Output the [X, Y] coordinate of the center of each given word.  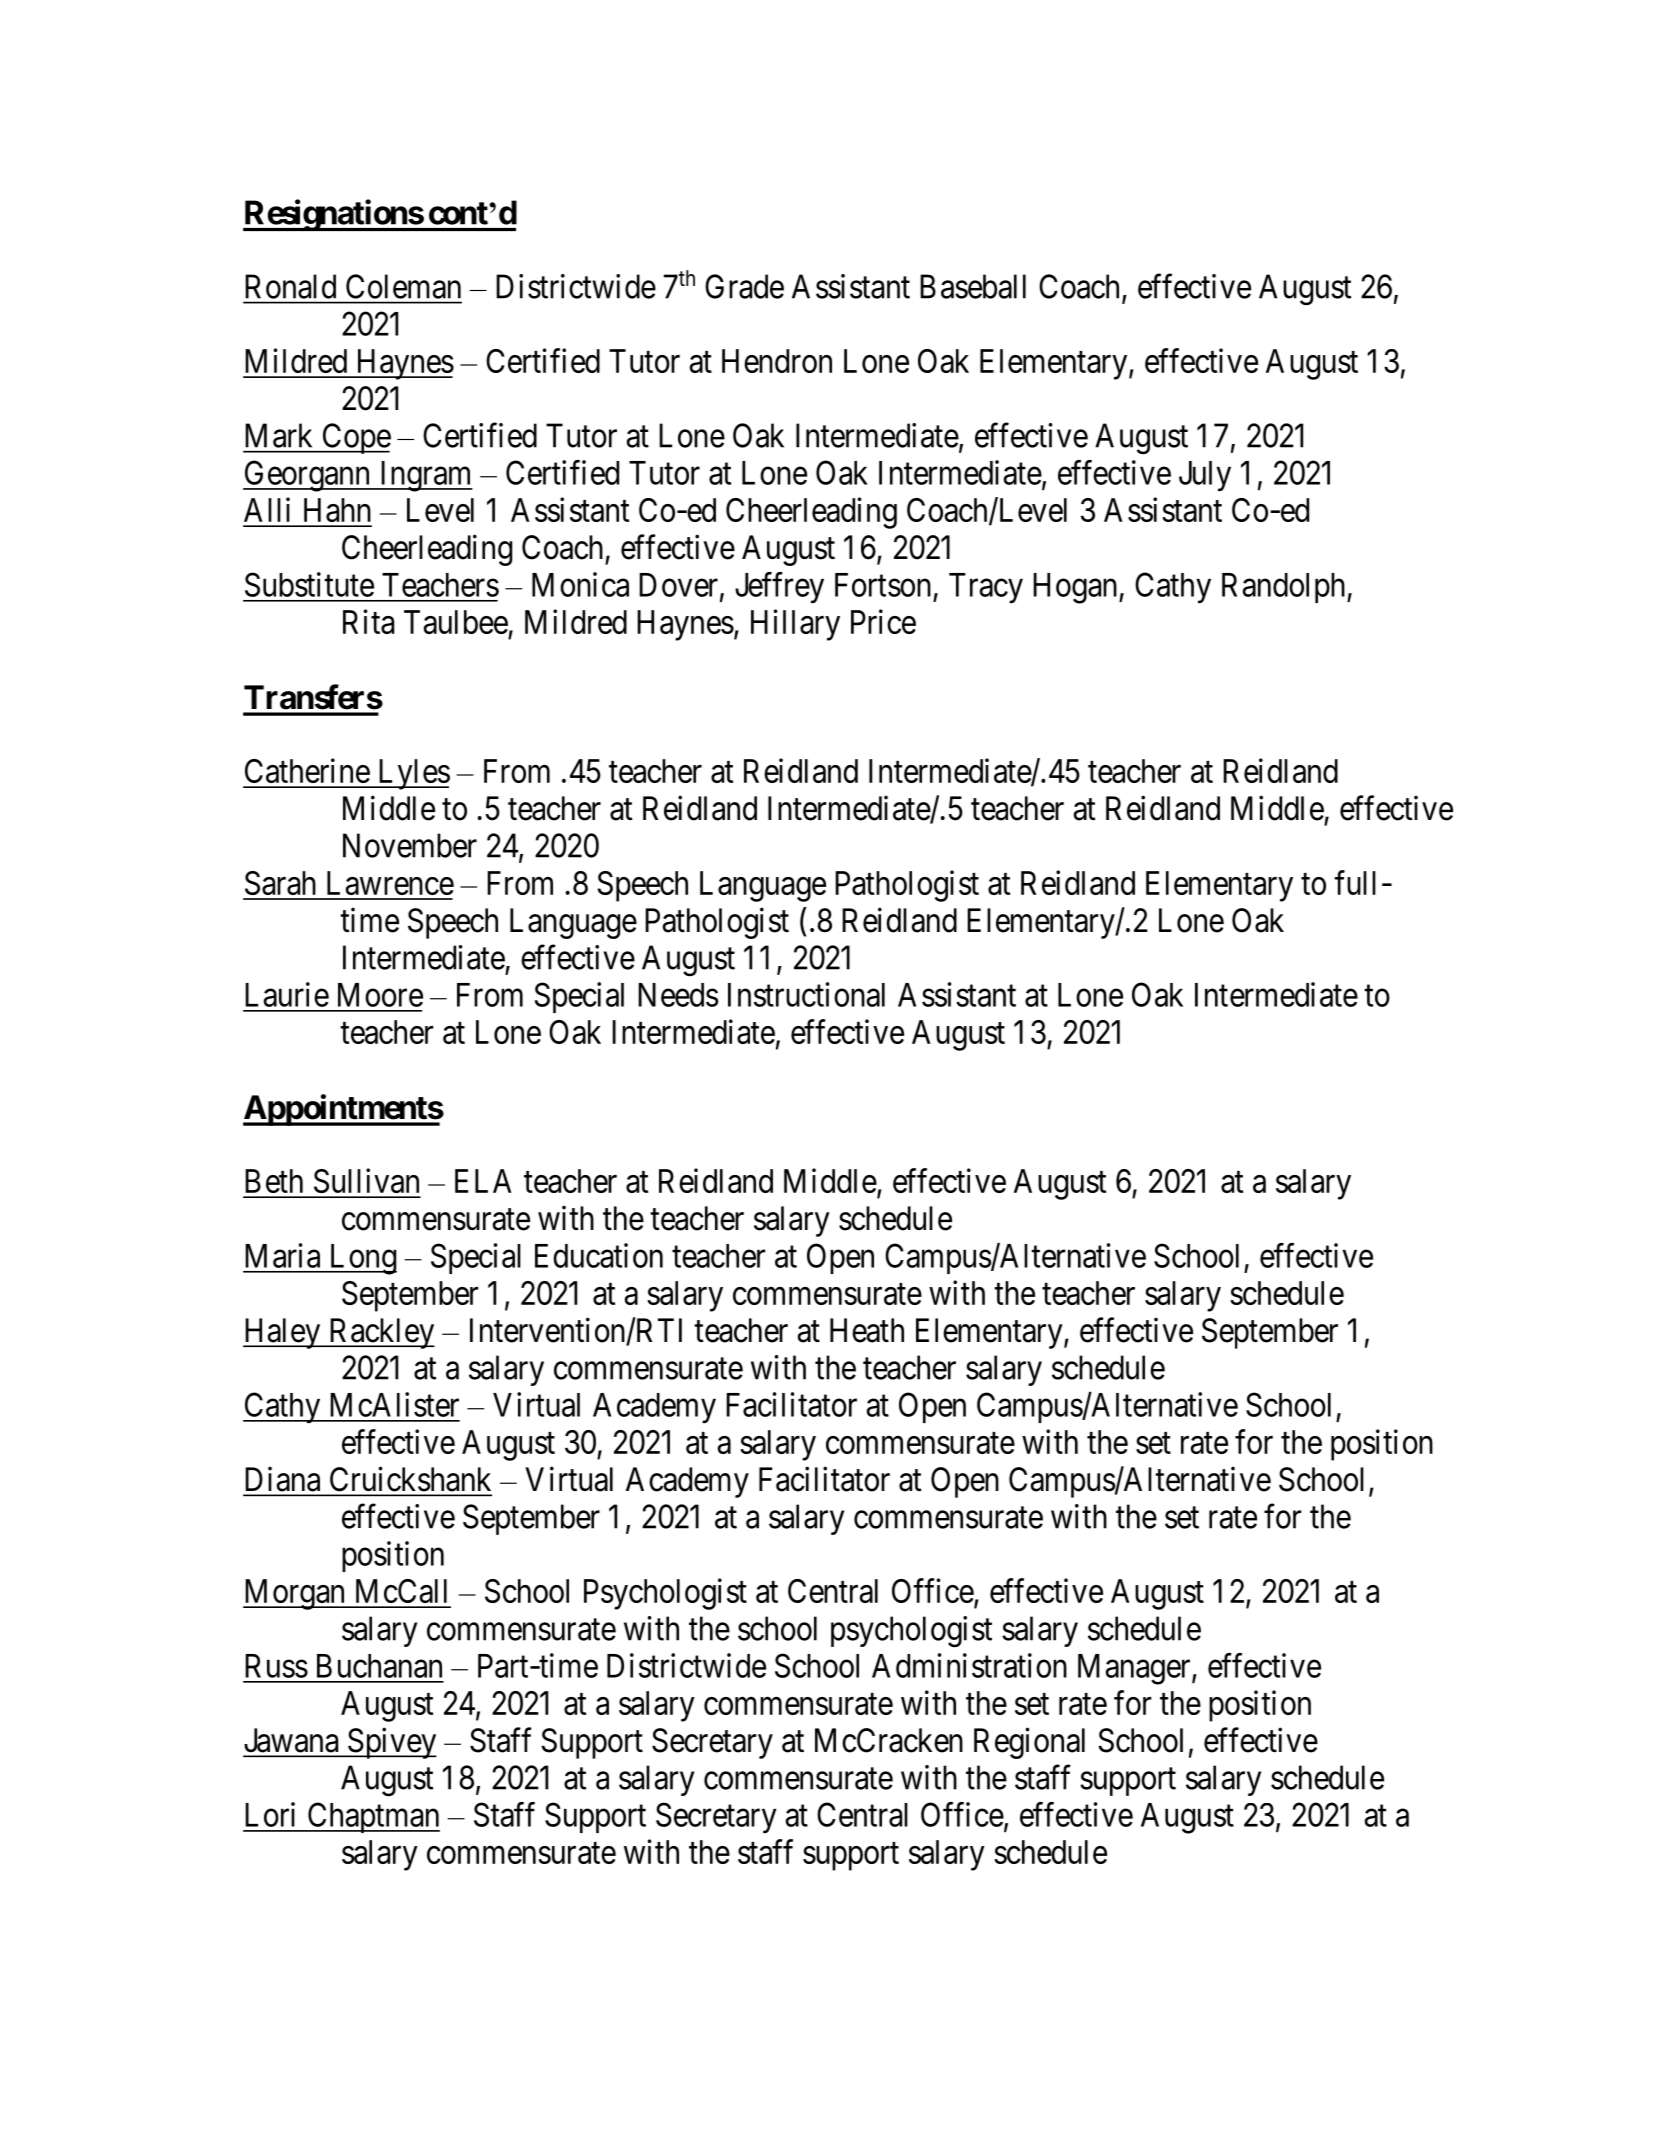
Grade [744, 286]
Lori [270, 1814]
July [1205, 476]
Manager [1135, 1669]
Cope [355, 438]
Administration [969, 1665]
